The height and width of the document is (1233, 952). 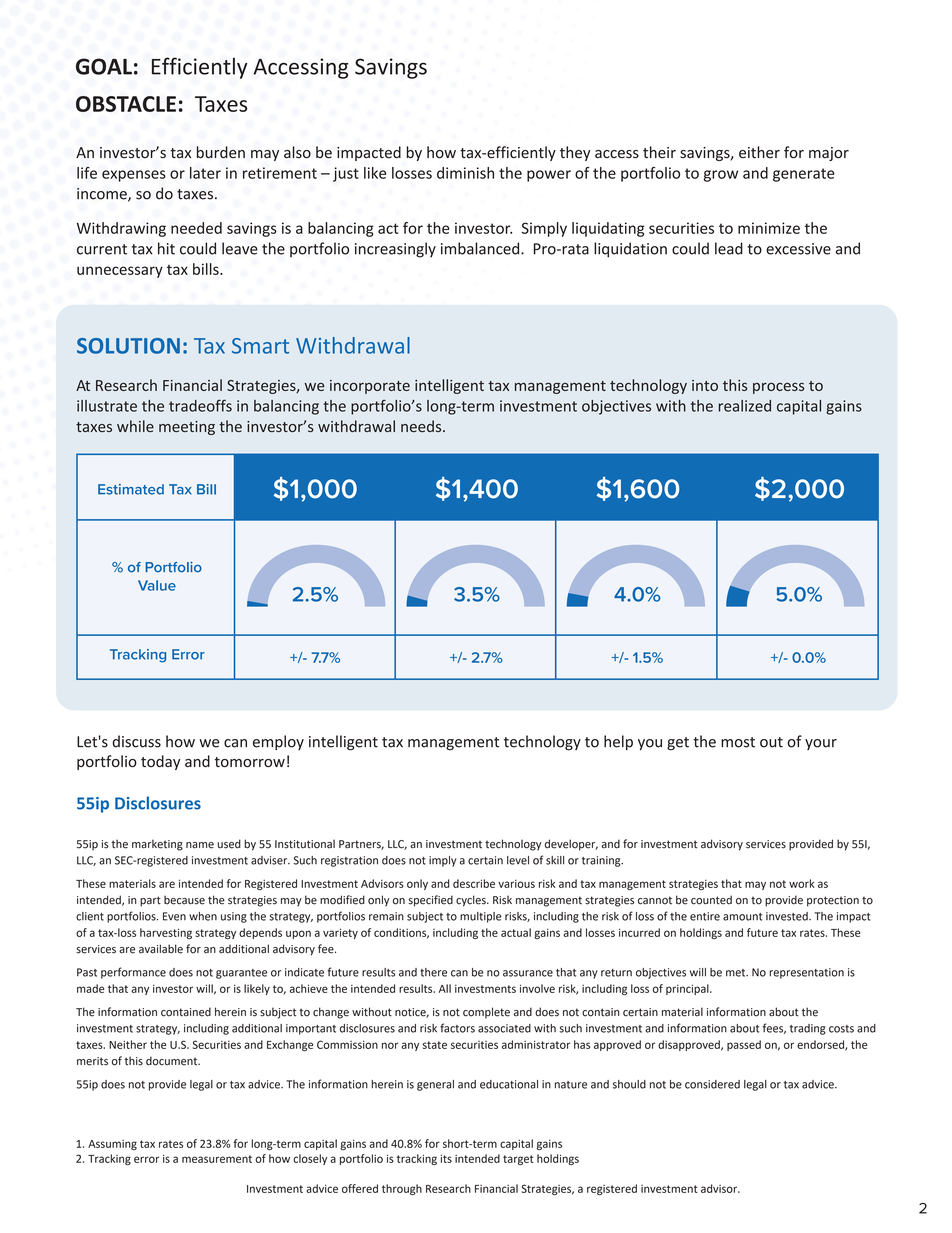 I want to click on help, so click(x=618, y=742).
